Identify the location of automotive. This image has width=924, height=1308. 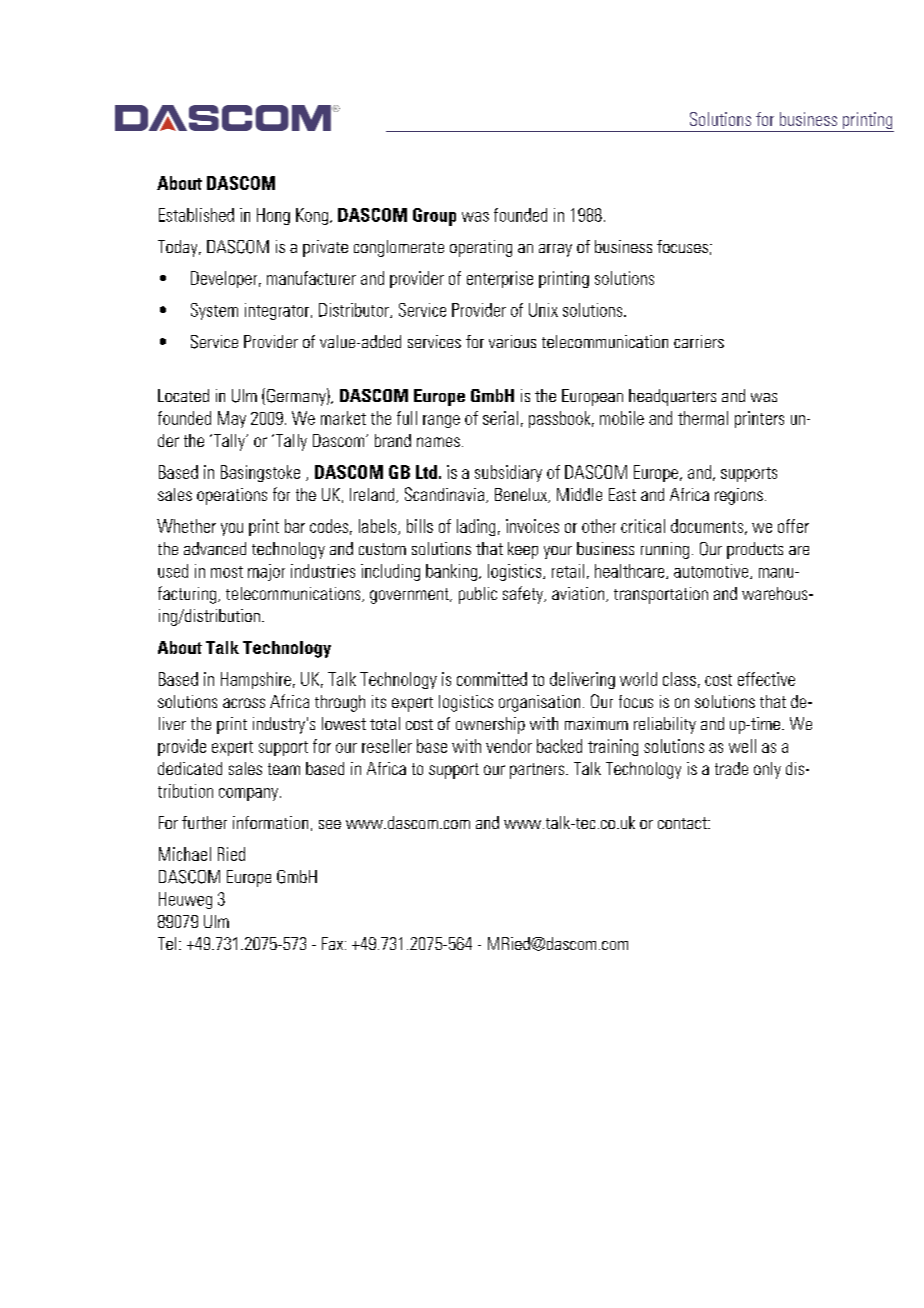
(712, 571).
